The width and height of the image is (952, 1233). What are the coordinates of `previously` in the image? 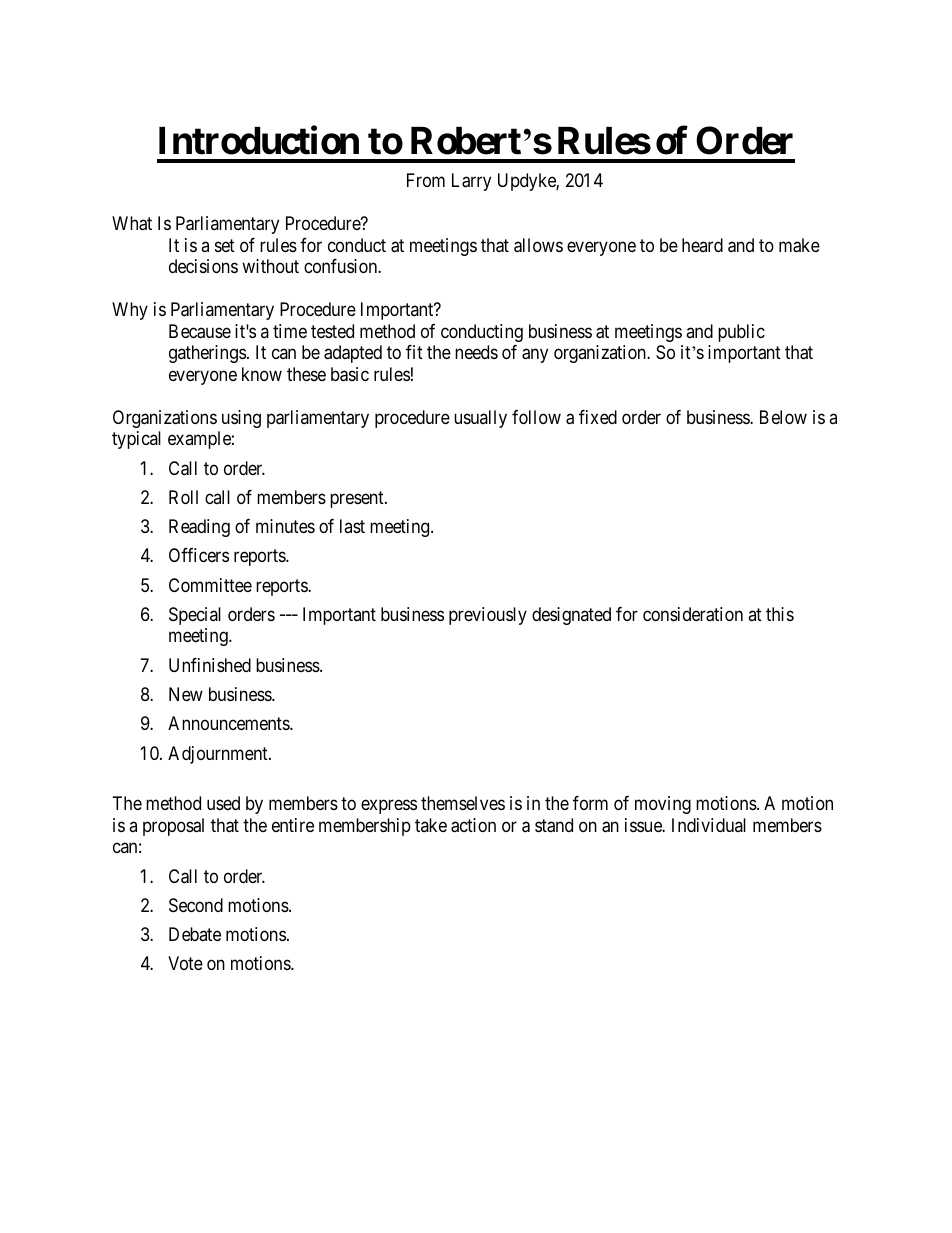 It's located at (488, 616).
